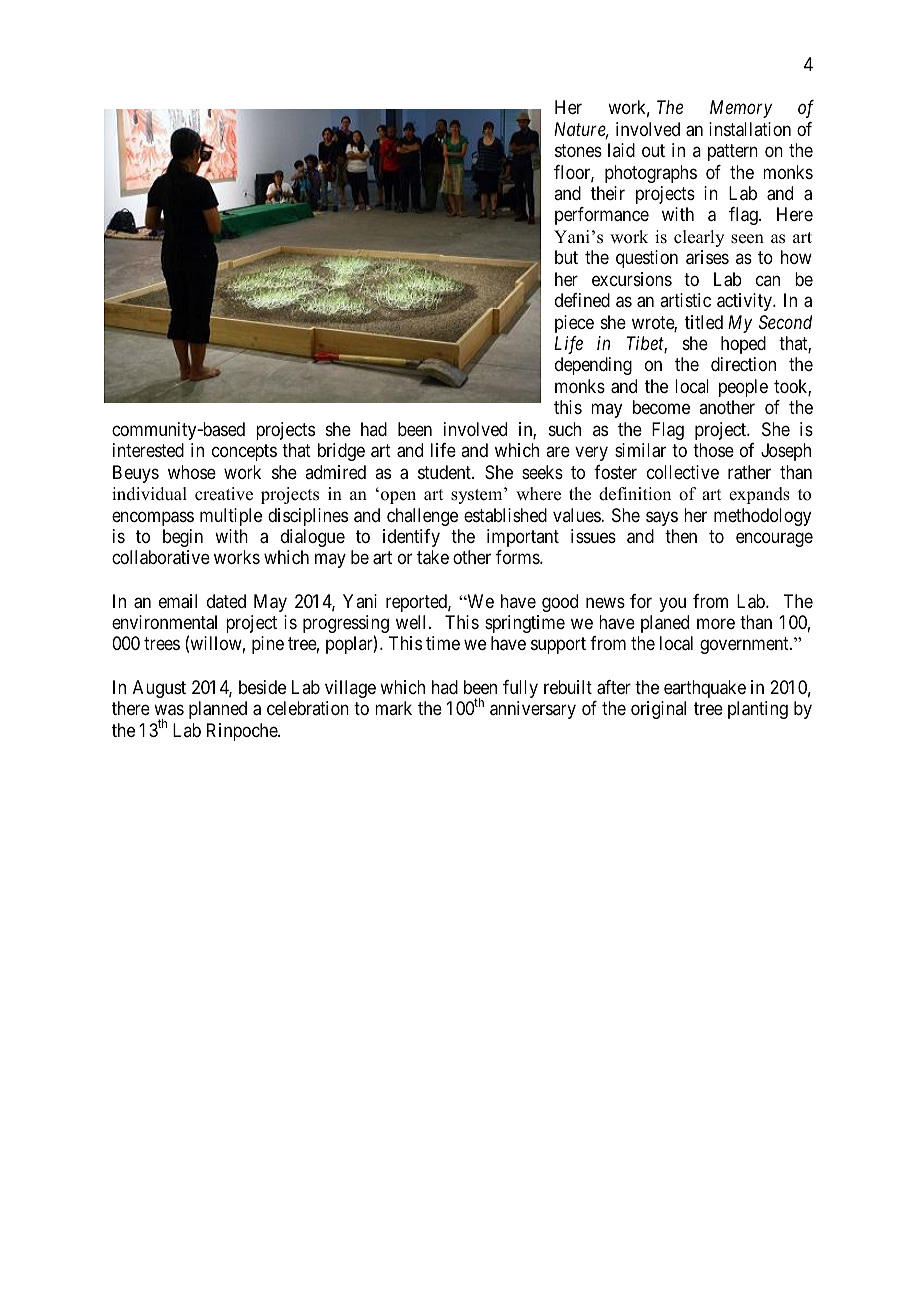  What do you see at coordinates (704, 322) in the page?
I see `titled` at bounding box center [704, 322].
